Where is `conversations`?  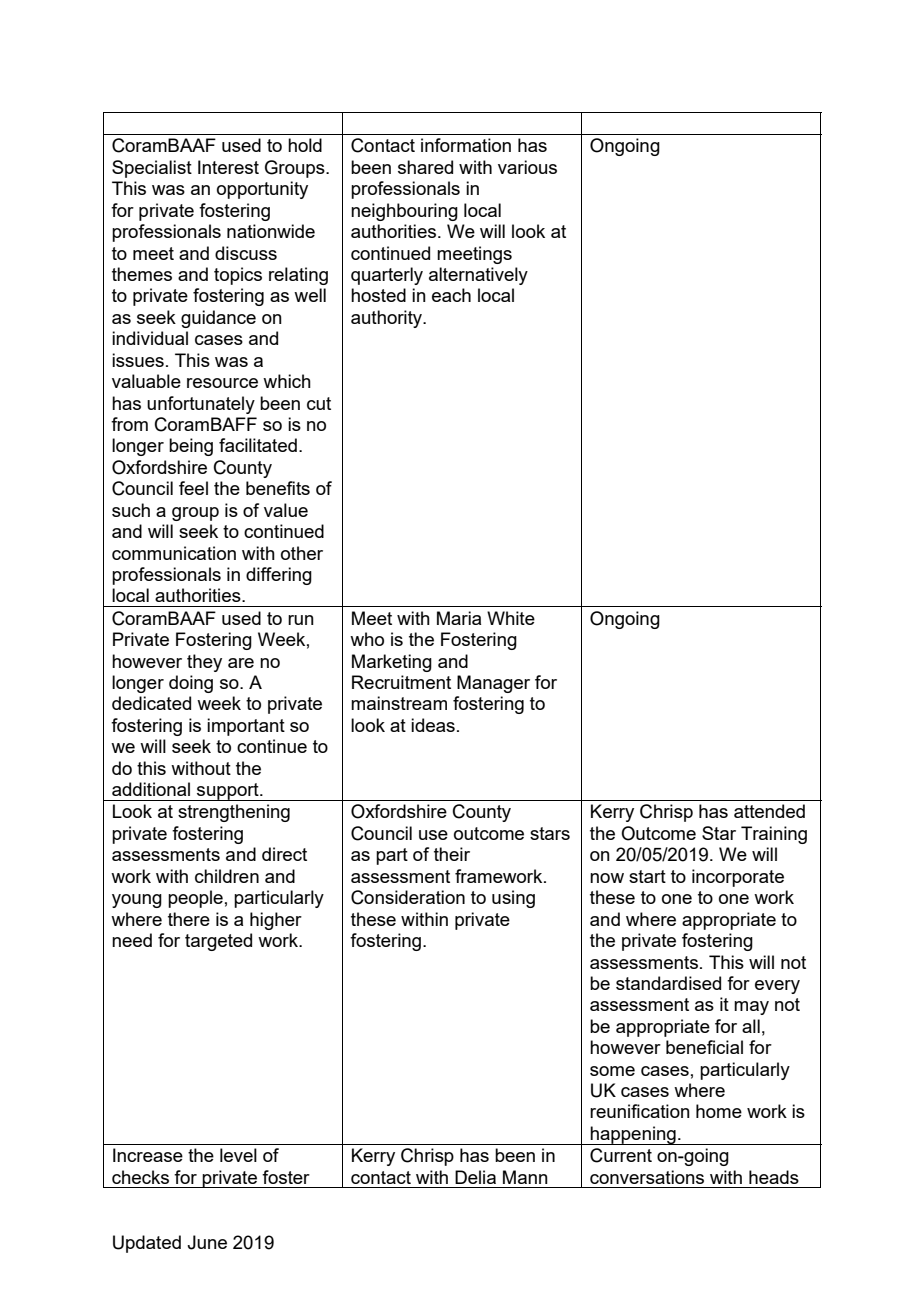
conversations is located at coordinates (647, 1177).
